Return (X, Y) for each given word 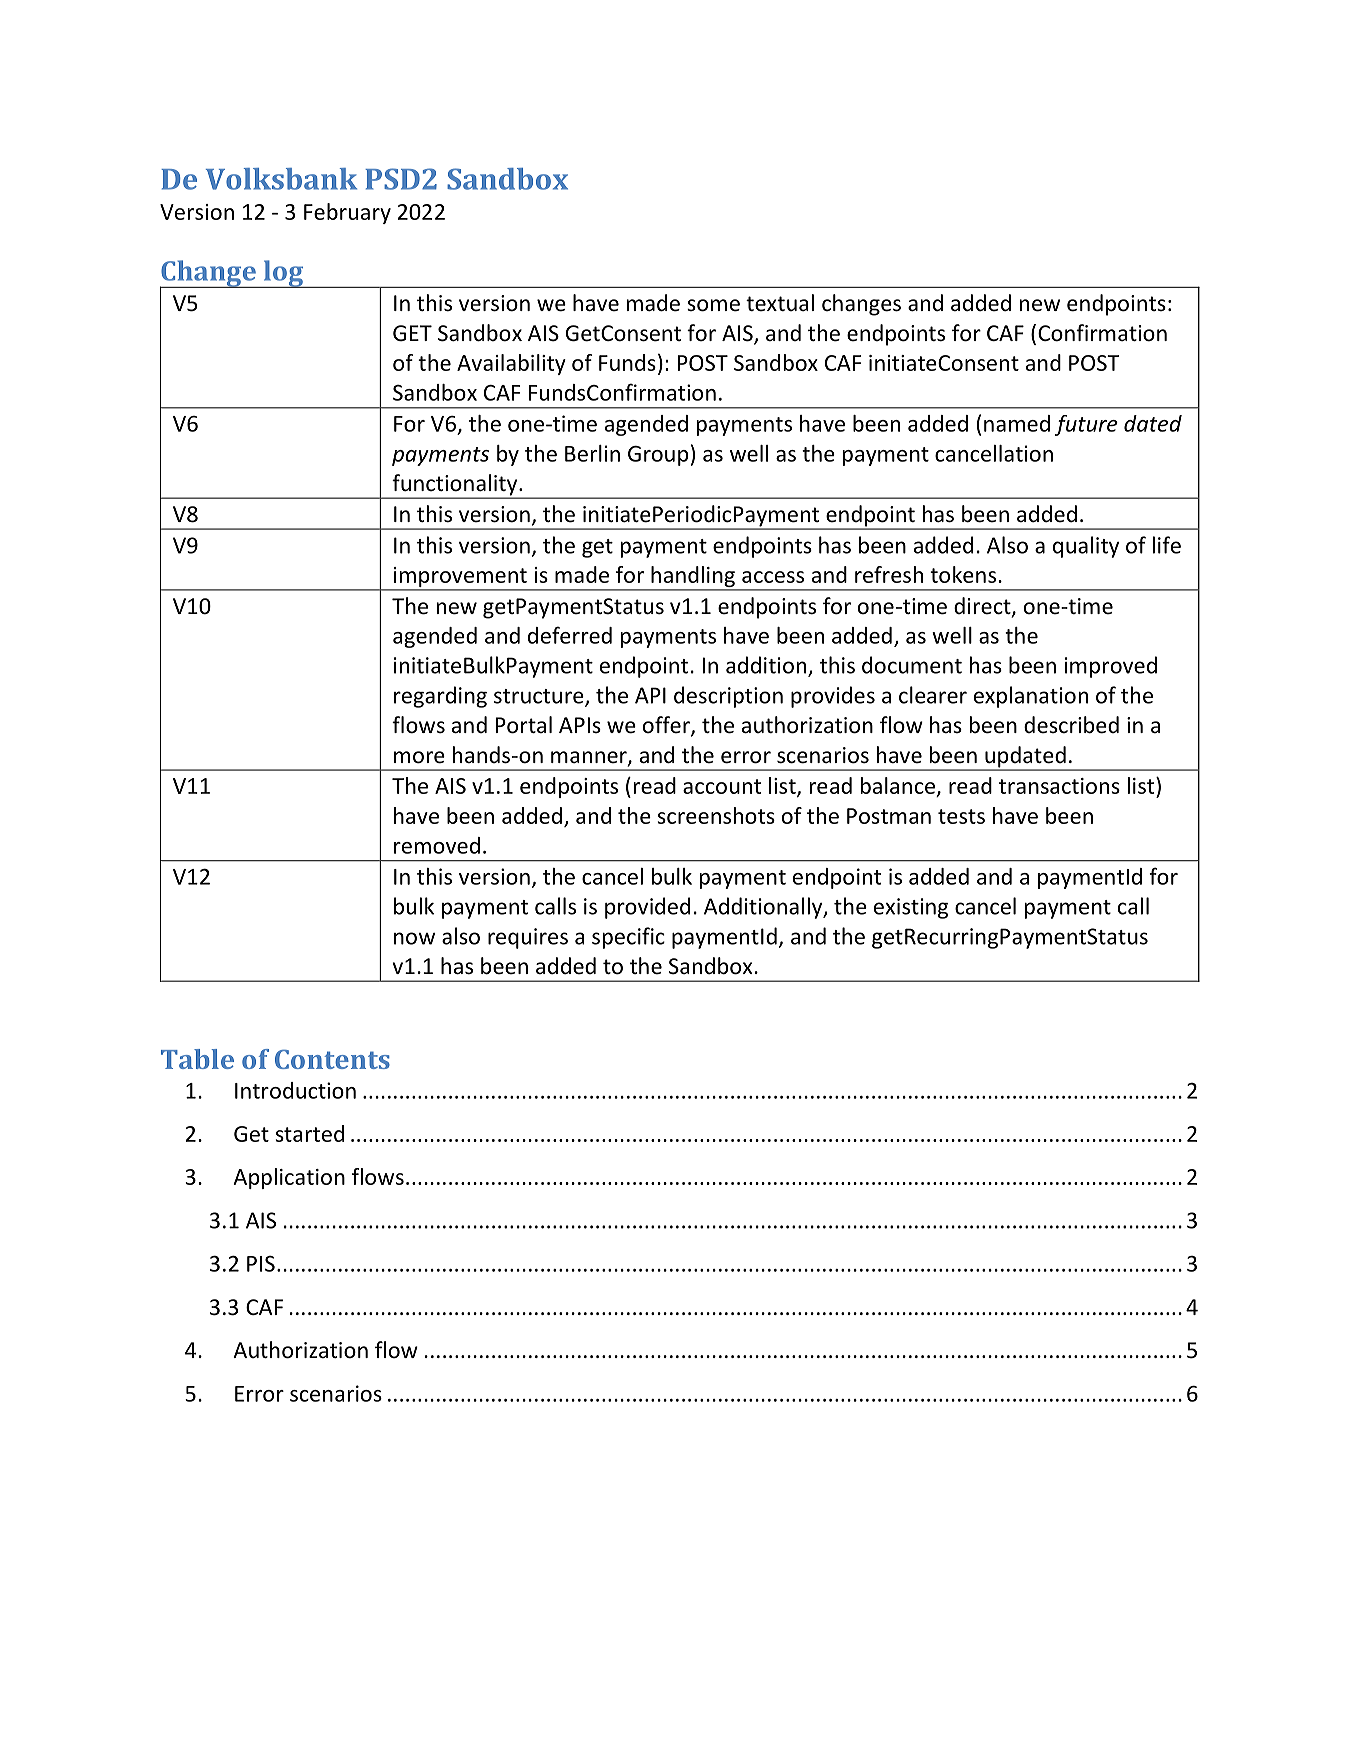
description (728, 697)
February (347, 213)
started (309, 1133)
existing (911, 908)
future (1086, 425)
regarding (440, 697)
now (414, 938)
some (713, 305)
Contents (332, 1059)
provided (647, 908)
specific (628, 938)
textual (780, 303)
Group (658, 456)
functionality (455, 486)
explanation (1031, 697)
